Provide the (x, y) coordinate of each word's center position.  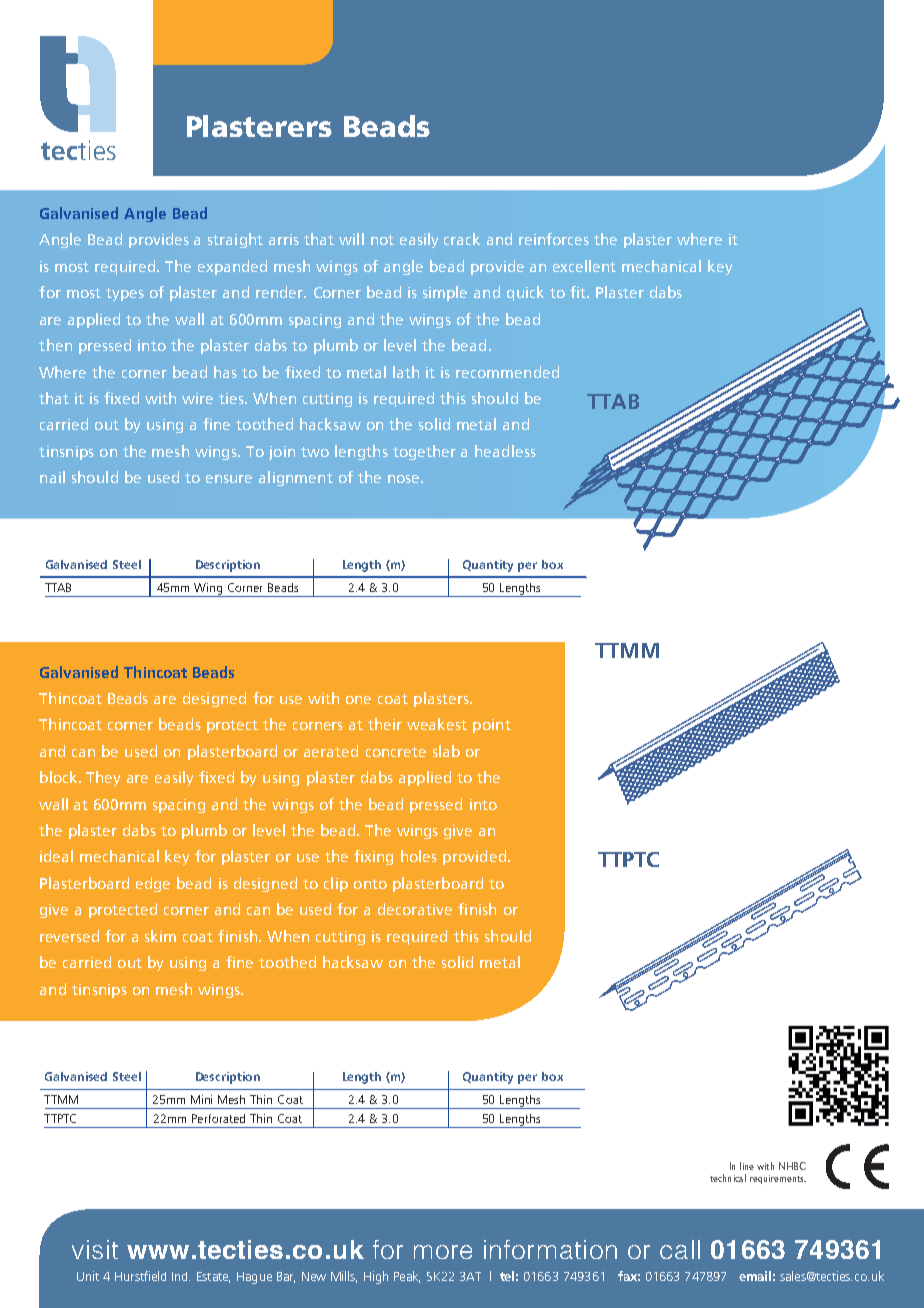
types (125, 294)
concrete (396, 752)
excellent (584, 266)
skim (160, 936)
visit (95, 1249)
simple (445, 293)
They (103, 778)
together (424, 452)
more (443, 1252)
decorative (415, 909)
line (747, 1166)
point (492, 726)
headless (505, 451)
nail (52, 477)
